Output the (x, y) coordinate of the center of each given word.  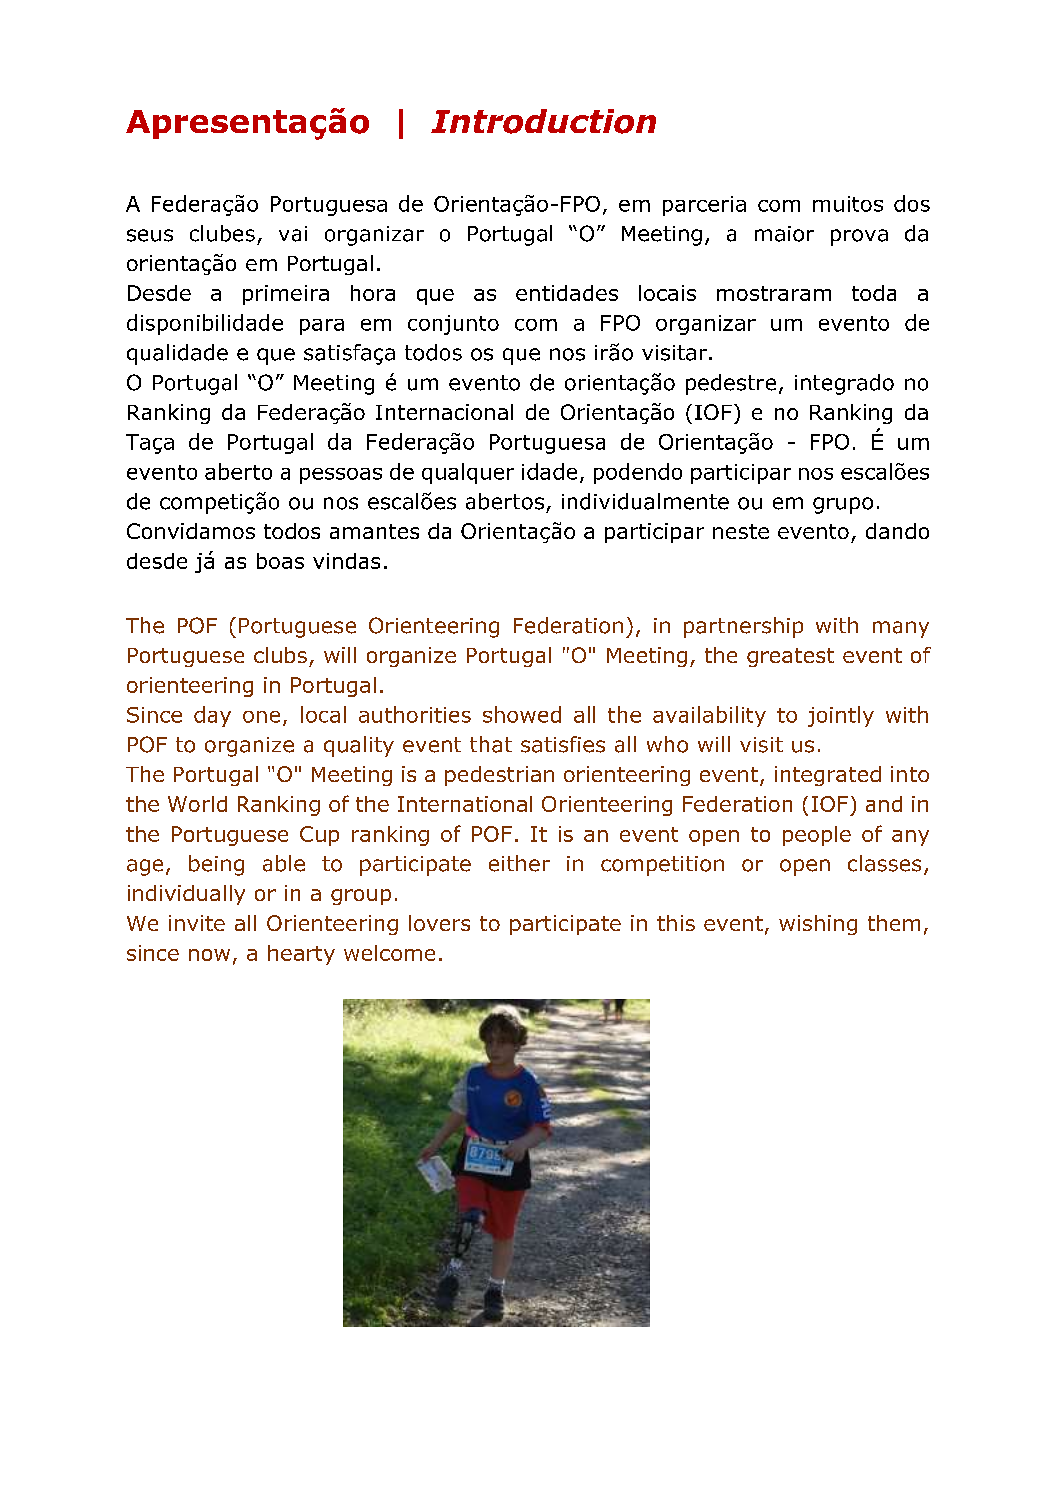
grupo (843, 505)
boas (280, 561)
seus (150, 235)
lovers (439, 923)
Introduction (543, 121)
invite (197, 923)
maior (784, 234)
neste (741, 531)
